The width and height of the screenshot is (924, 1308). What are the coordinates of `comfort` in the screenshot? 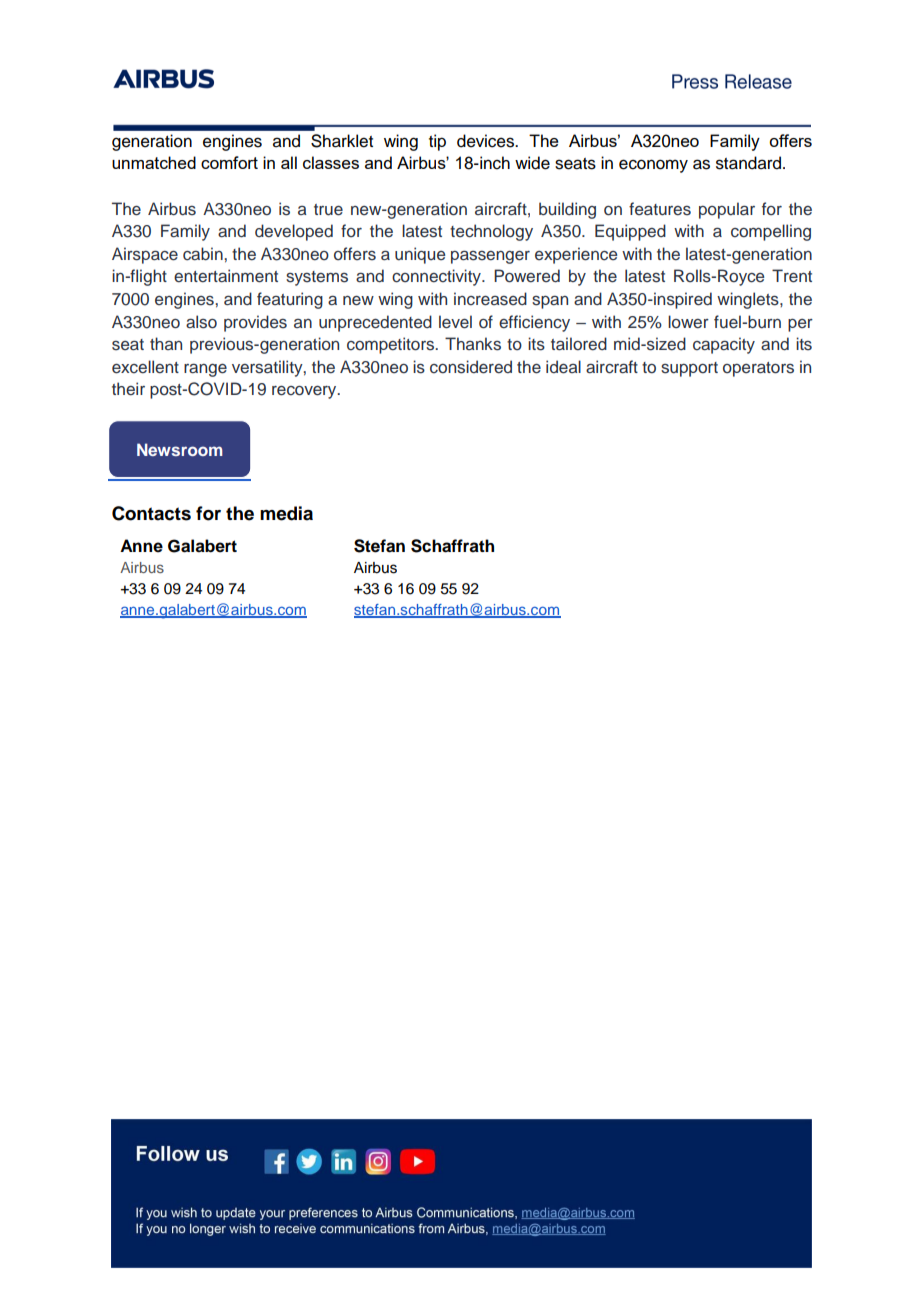 It's located at (229, 162).
